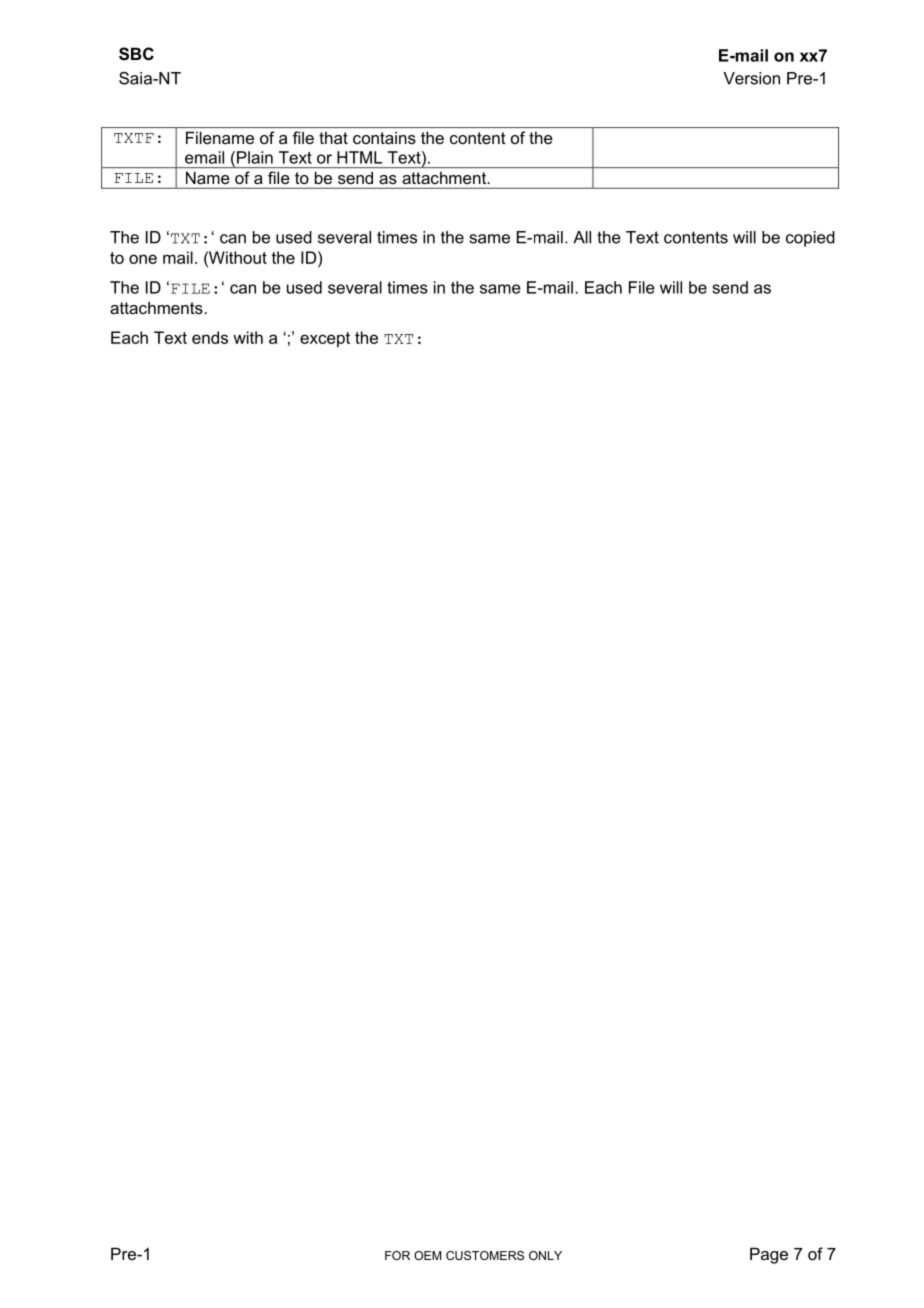  Describe the element at coordinates (485, 1255) in the image. I see `CUSTOMERS` at that location.
